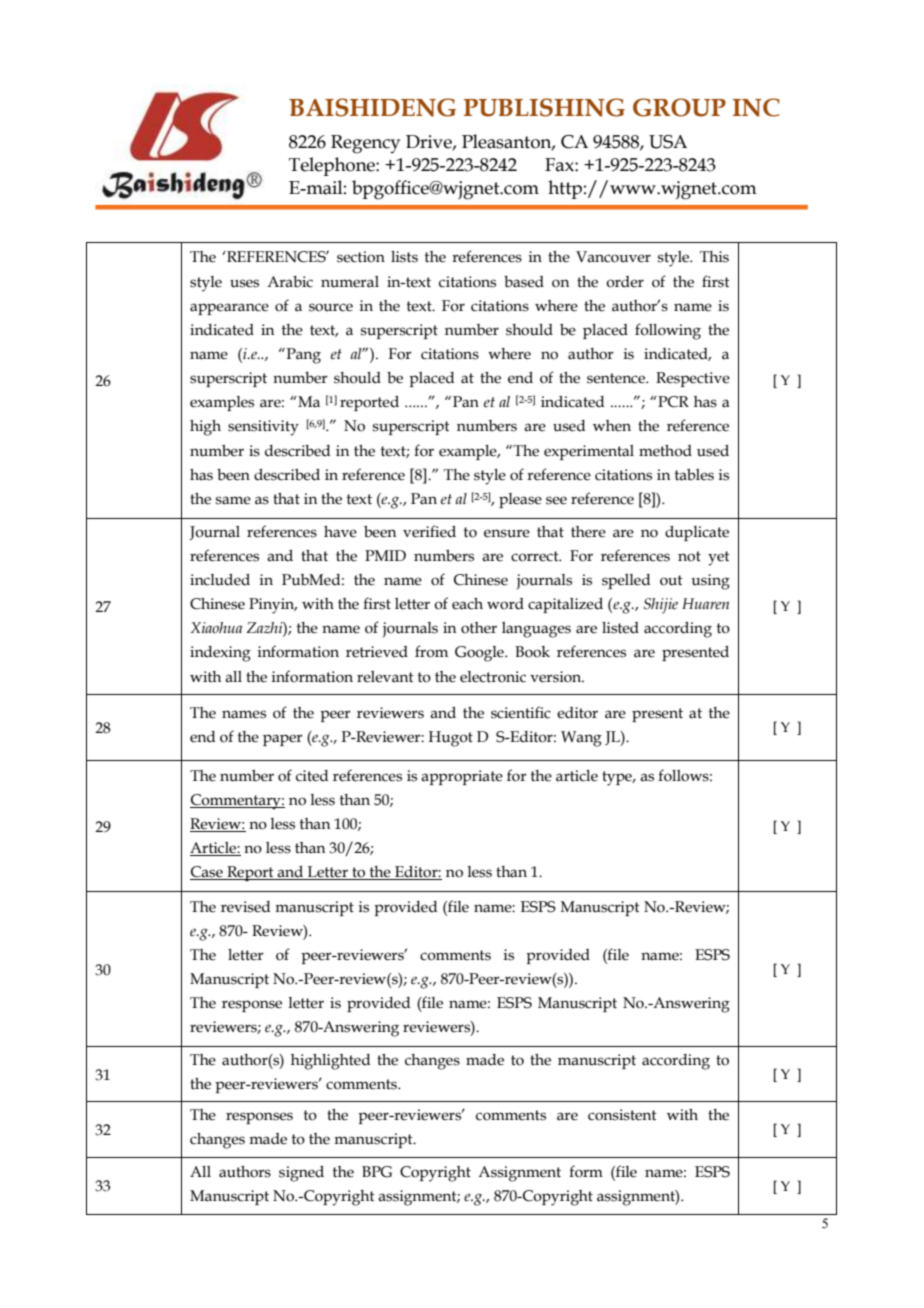 The width and height of the screenshot is (924, 1308). Describe the element at coordinates (301, 1174) in the screenshot. I see `signed` at that location.
